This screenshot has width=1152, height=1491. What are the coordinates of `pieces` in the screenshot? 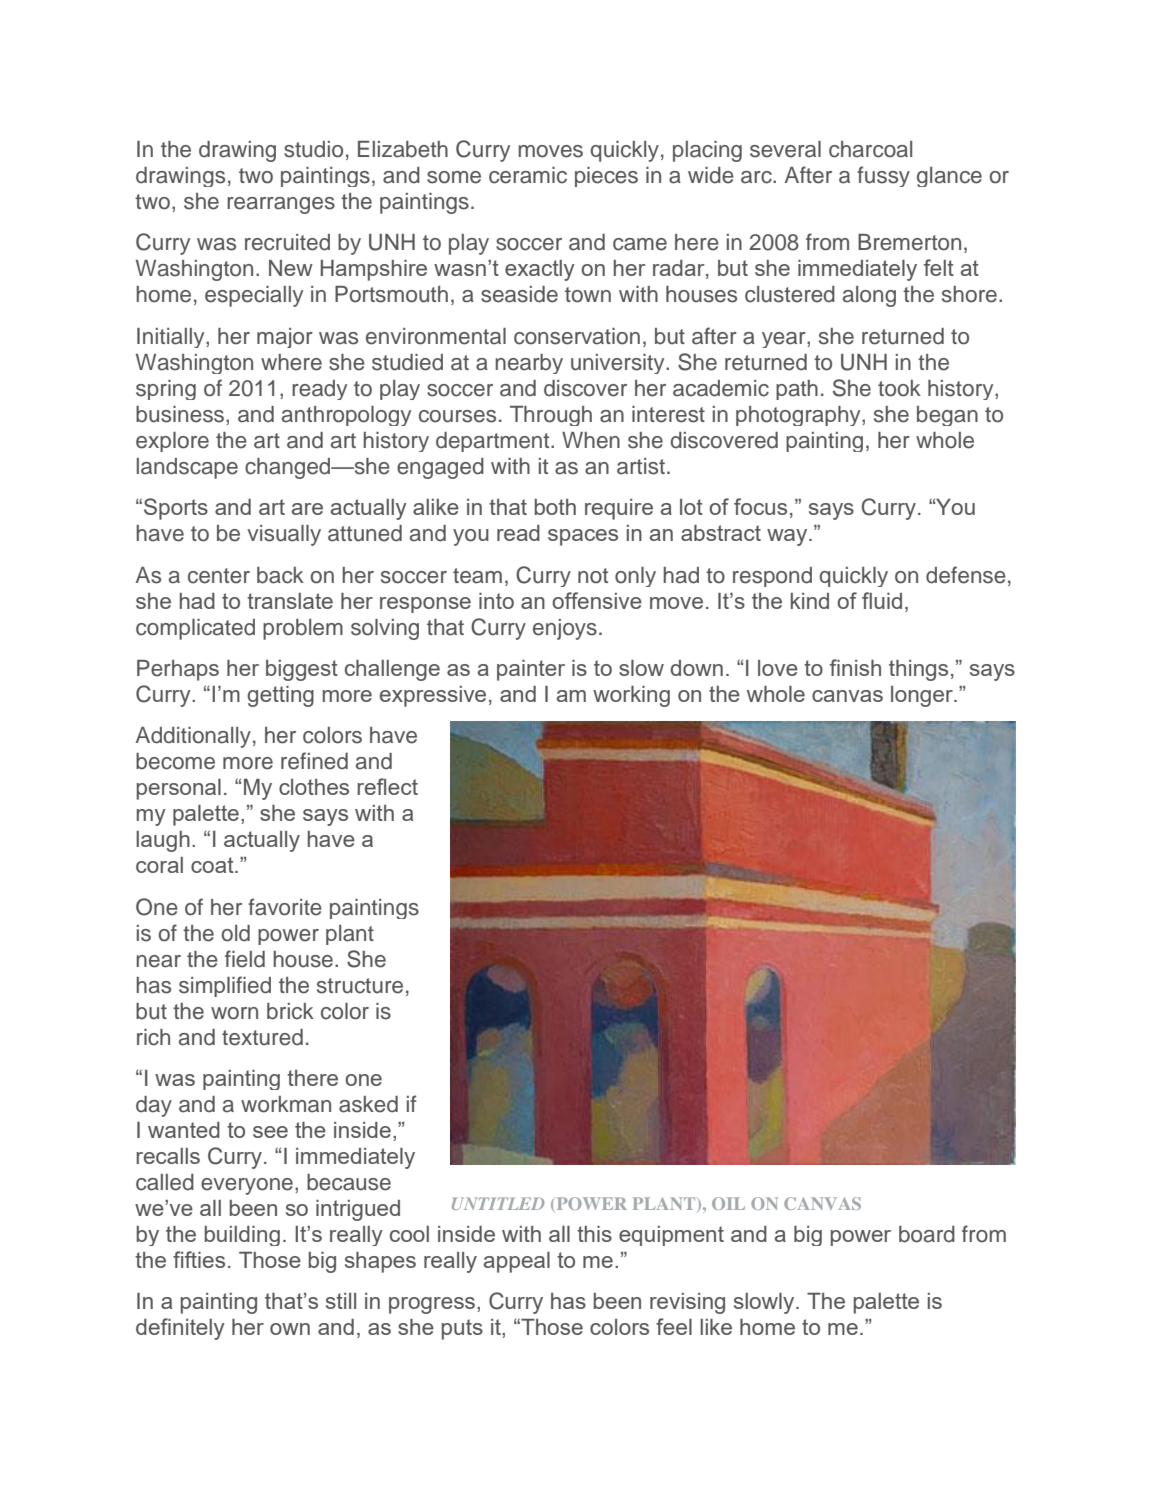 It's located at (606, 177).
